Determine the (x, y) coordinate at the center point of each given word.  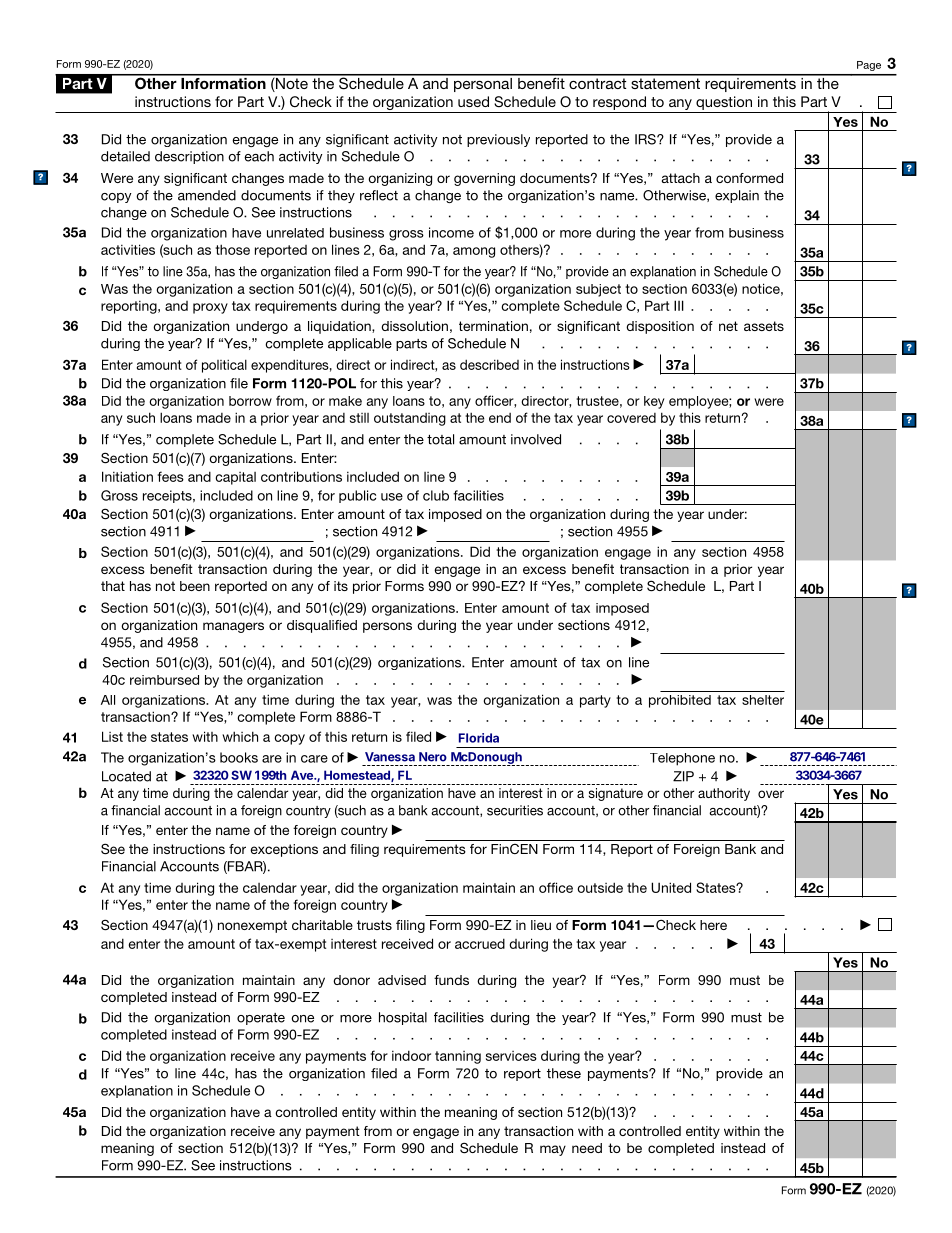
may (553, 1150)
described (489, 364)
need (587, 1148)
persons (387, 627)
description (189, 157)
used (473, 101)
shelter (763, 700)
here (713, 925)
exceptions (284, 850)
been (195, 586)
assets (764, 326)
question (724, 103)
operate (261, 1019)
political (224, 366)
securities (515, 810)
